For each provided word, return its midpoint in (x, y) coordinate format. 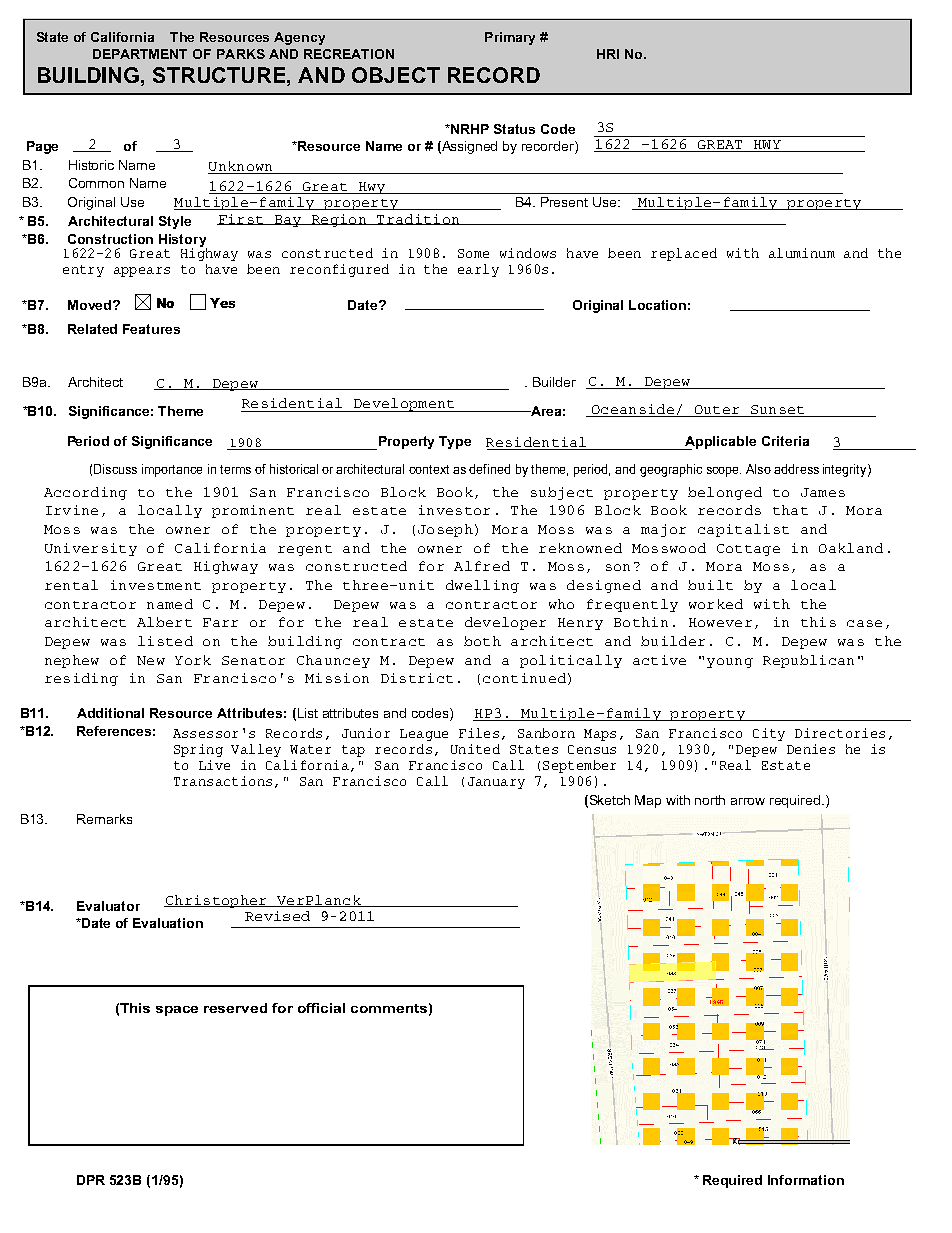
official (321, 1008)
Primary (510, 38)
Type (455, 442)
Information (806, 1180)
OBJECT (396, 75)
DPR (91, 1180)
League (424, 735)
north (710, 800)
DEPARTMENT (140, 54)
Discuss (115, 469)
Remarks (104, 819)
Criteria (785, 441)
